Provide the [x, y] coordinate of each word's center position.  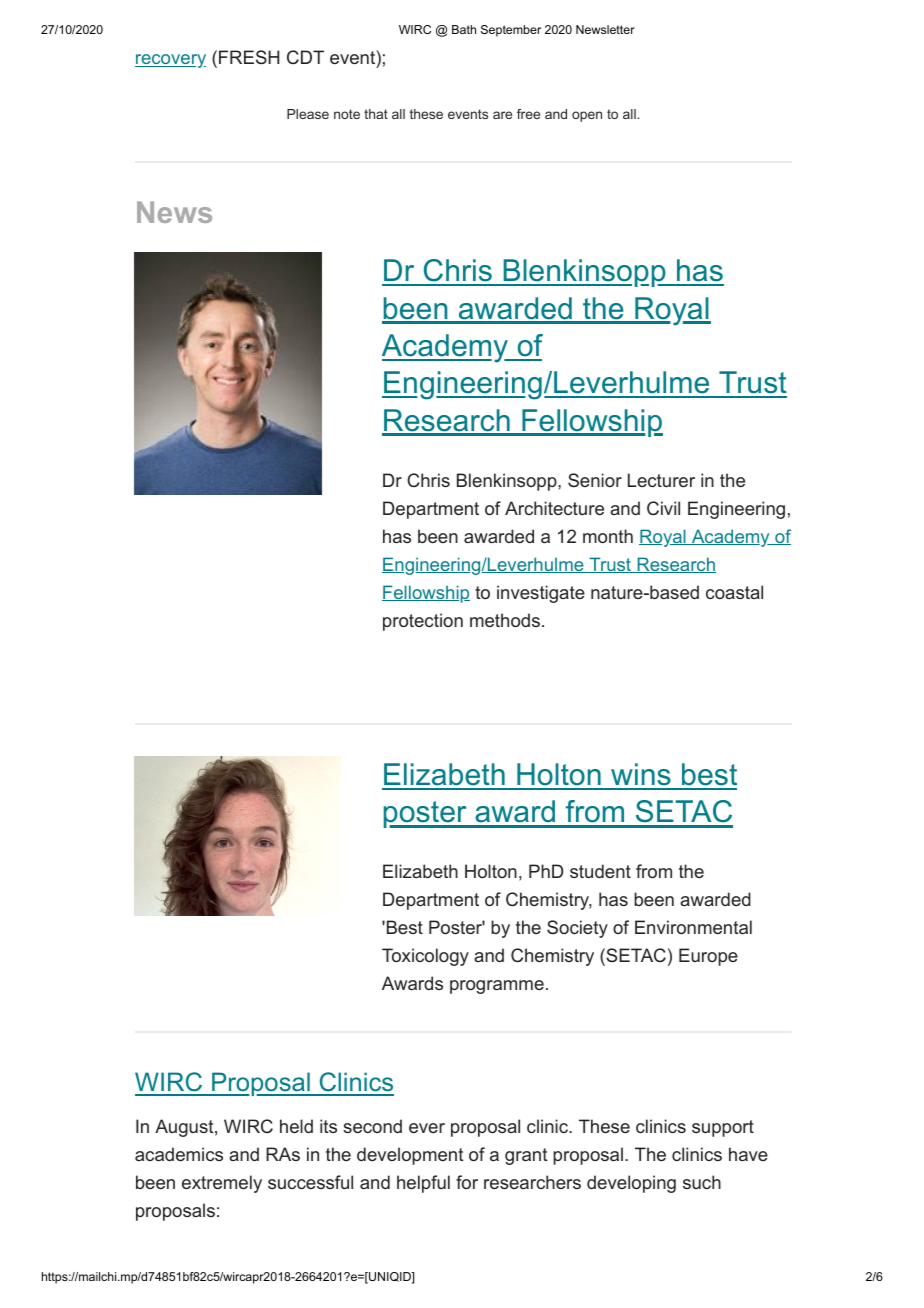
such [702, 1182]
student [600, 871]
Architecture [554, 508]
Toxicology [425, 957]
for [467, 1182]
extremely [222, 1184]
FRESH [249, 57]
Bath [464, 29]
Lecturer [661, 480]
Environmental [693, 927]
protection [423, 622]
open [587, 116]
